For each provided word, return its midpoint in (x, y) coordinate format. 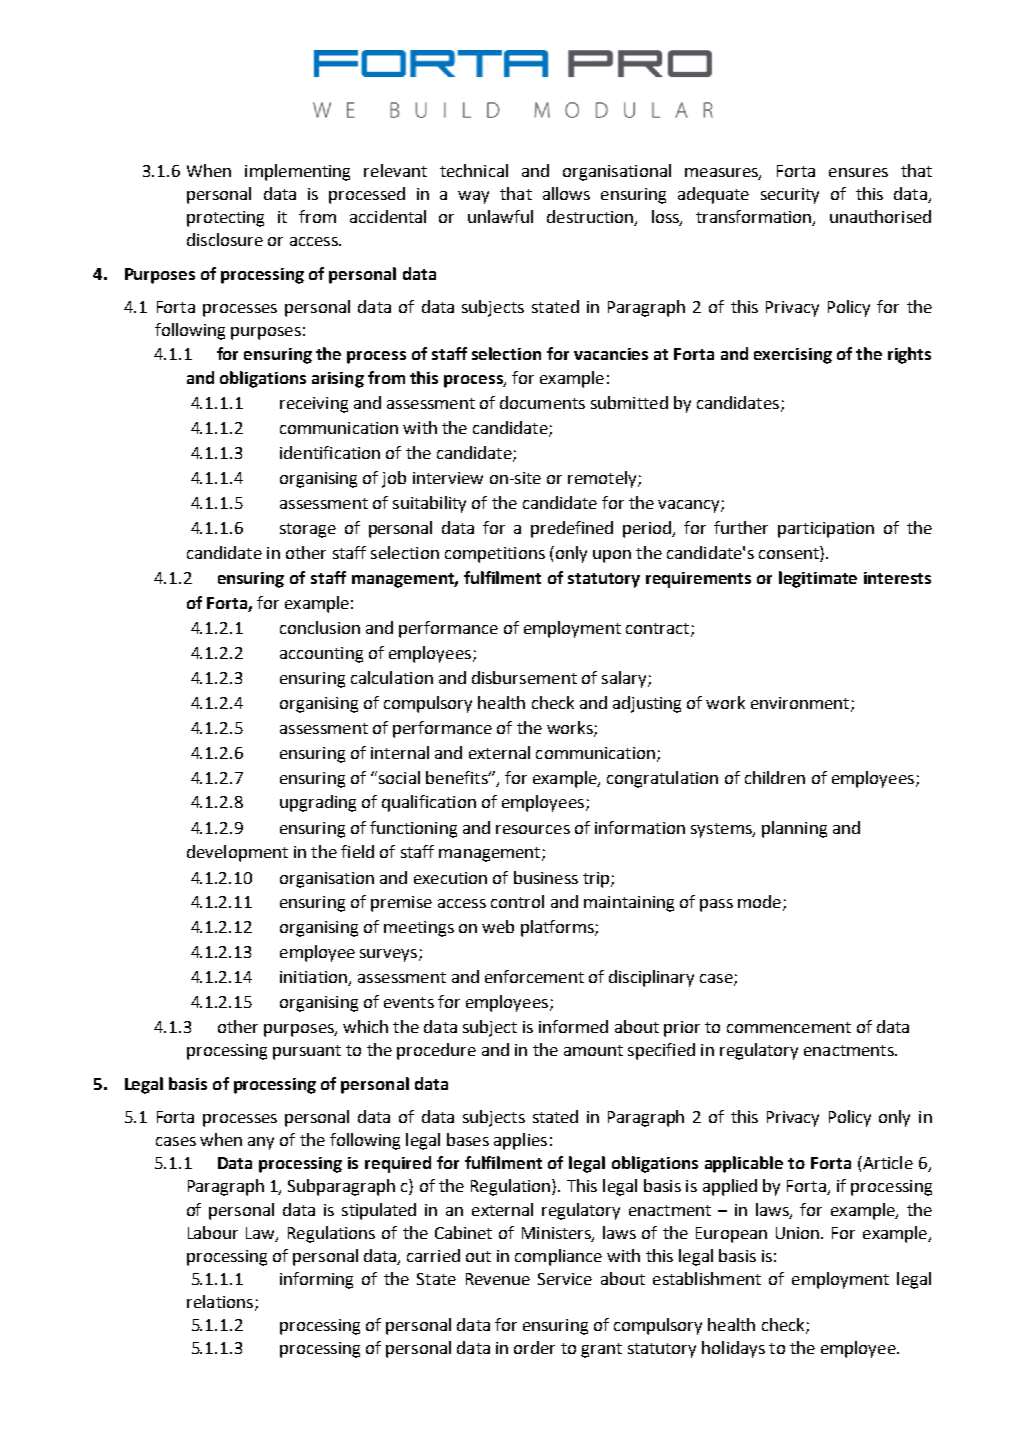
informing (316, 1280)
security (790, 196)
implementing (297, 172)
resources (533, 829)
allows (566, 193)
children (775, 777)
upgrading (318, 803)
